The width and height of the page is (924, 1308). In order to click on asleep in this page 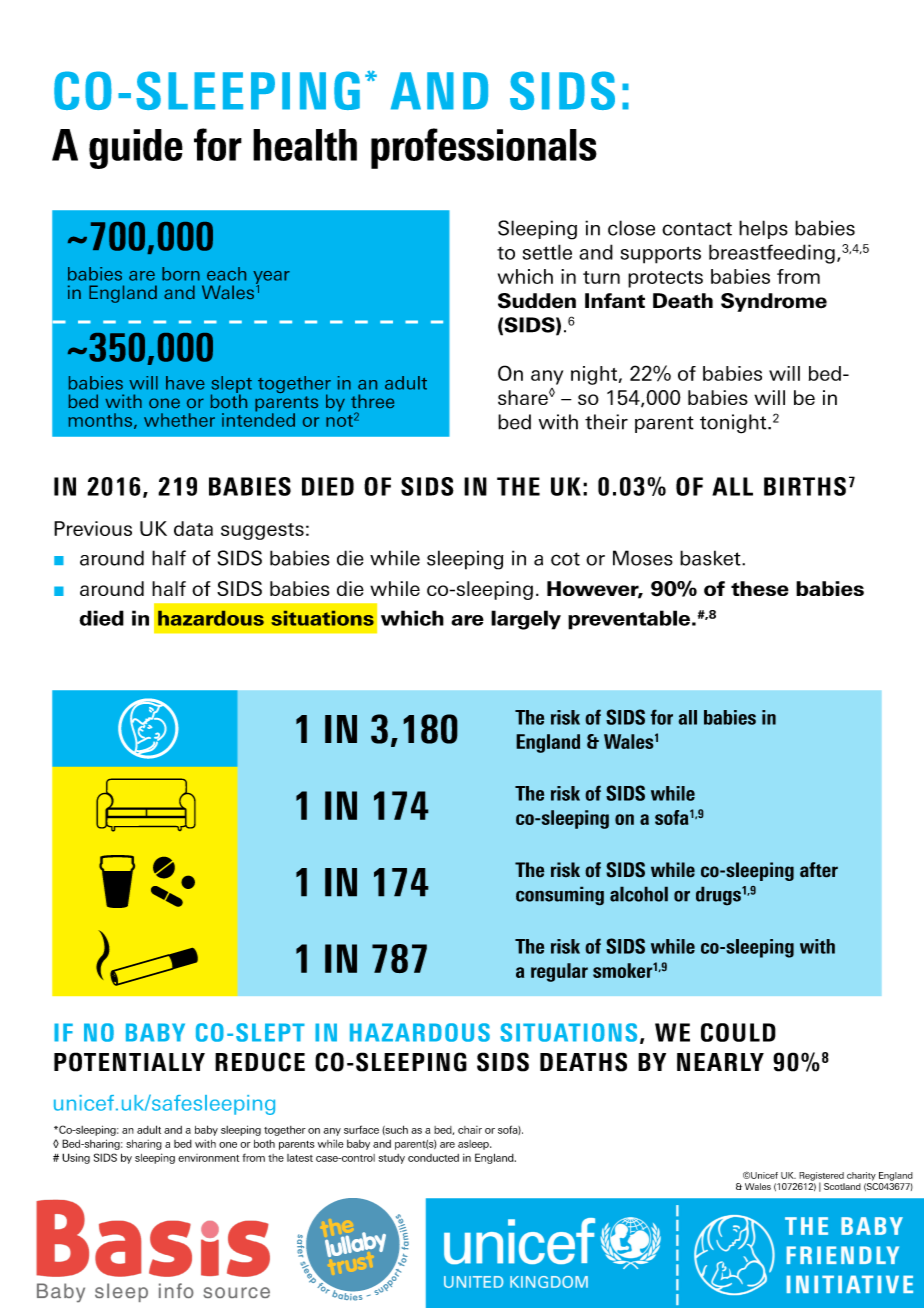, I will do `click(474, 1145)`.
